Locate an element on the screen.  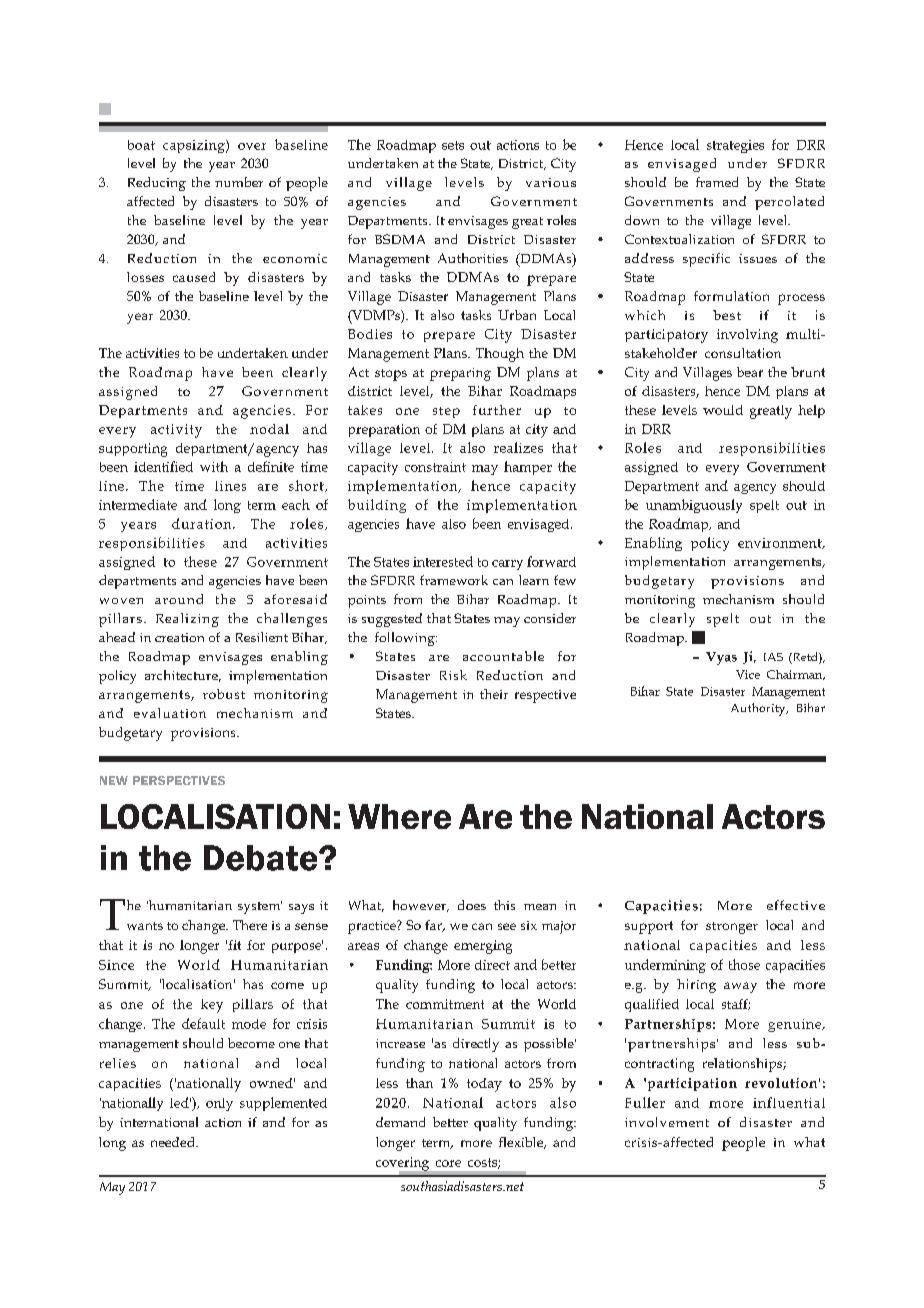
number is located at coordinates (239, 182).
